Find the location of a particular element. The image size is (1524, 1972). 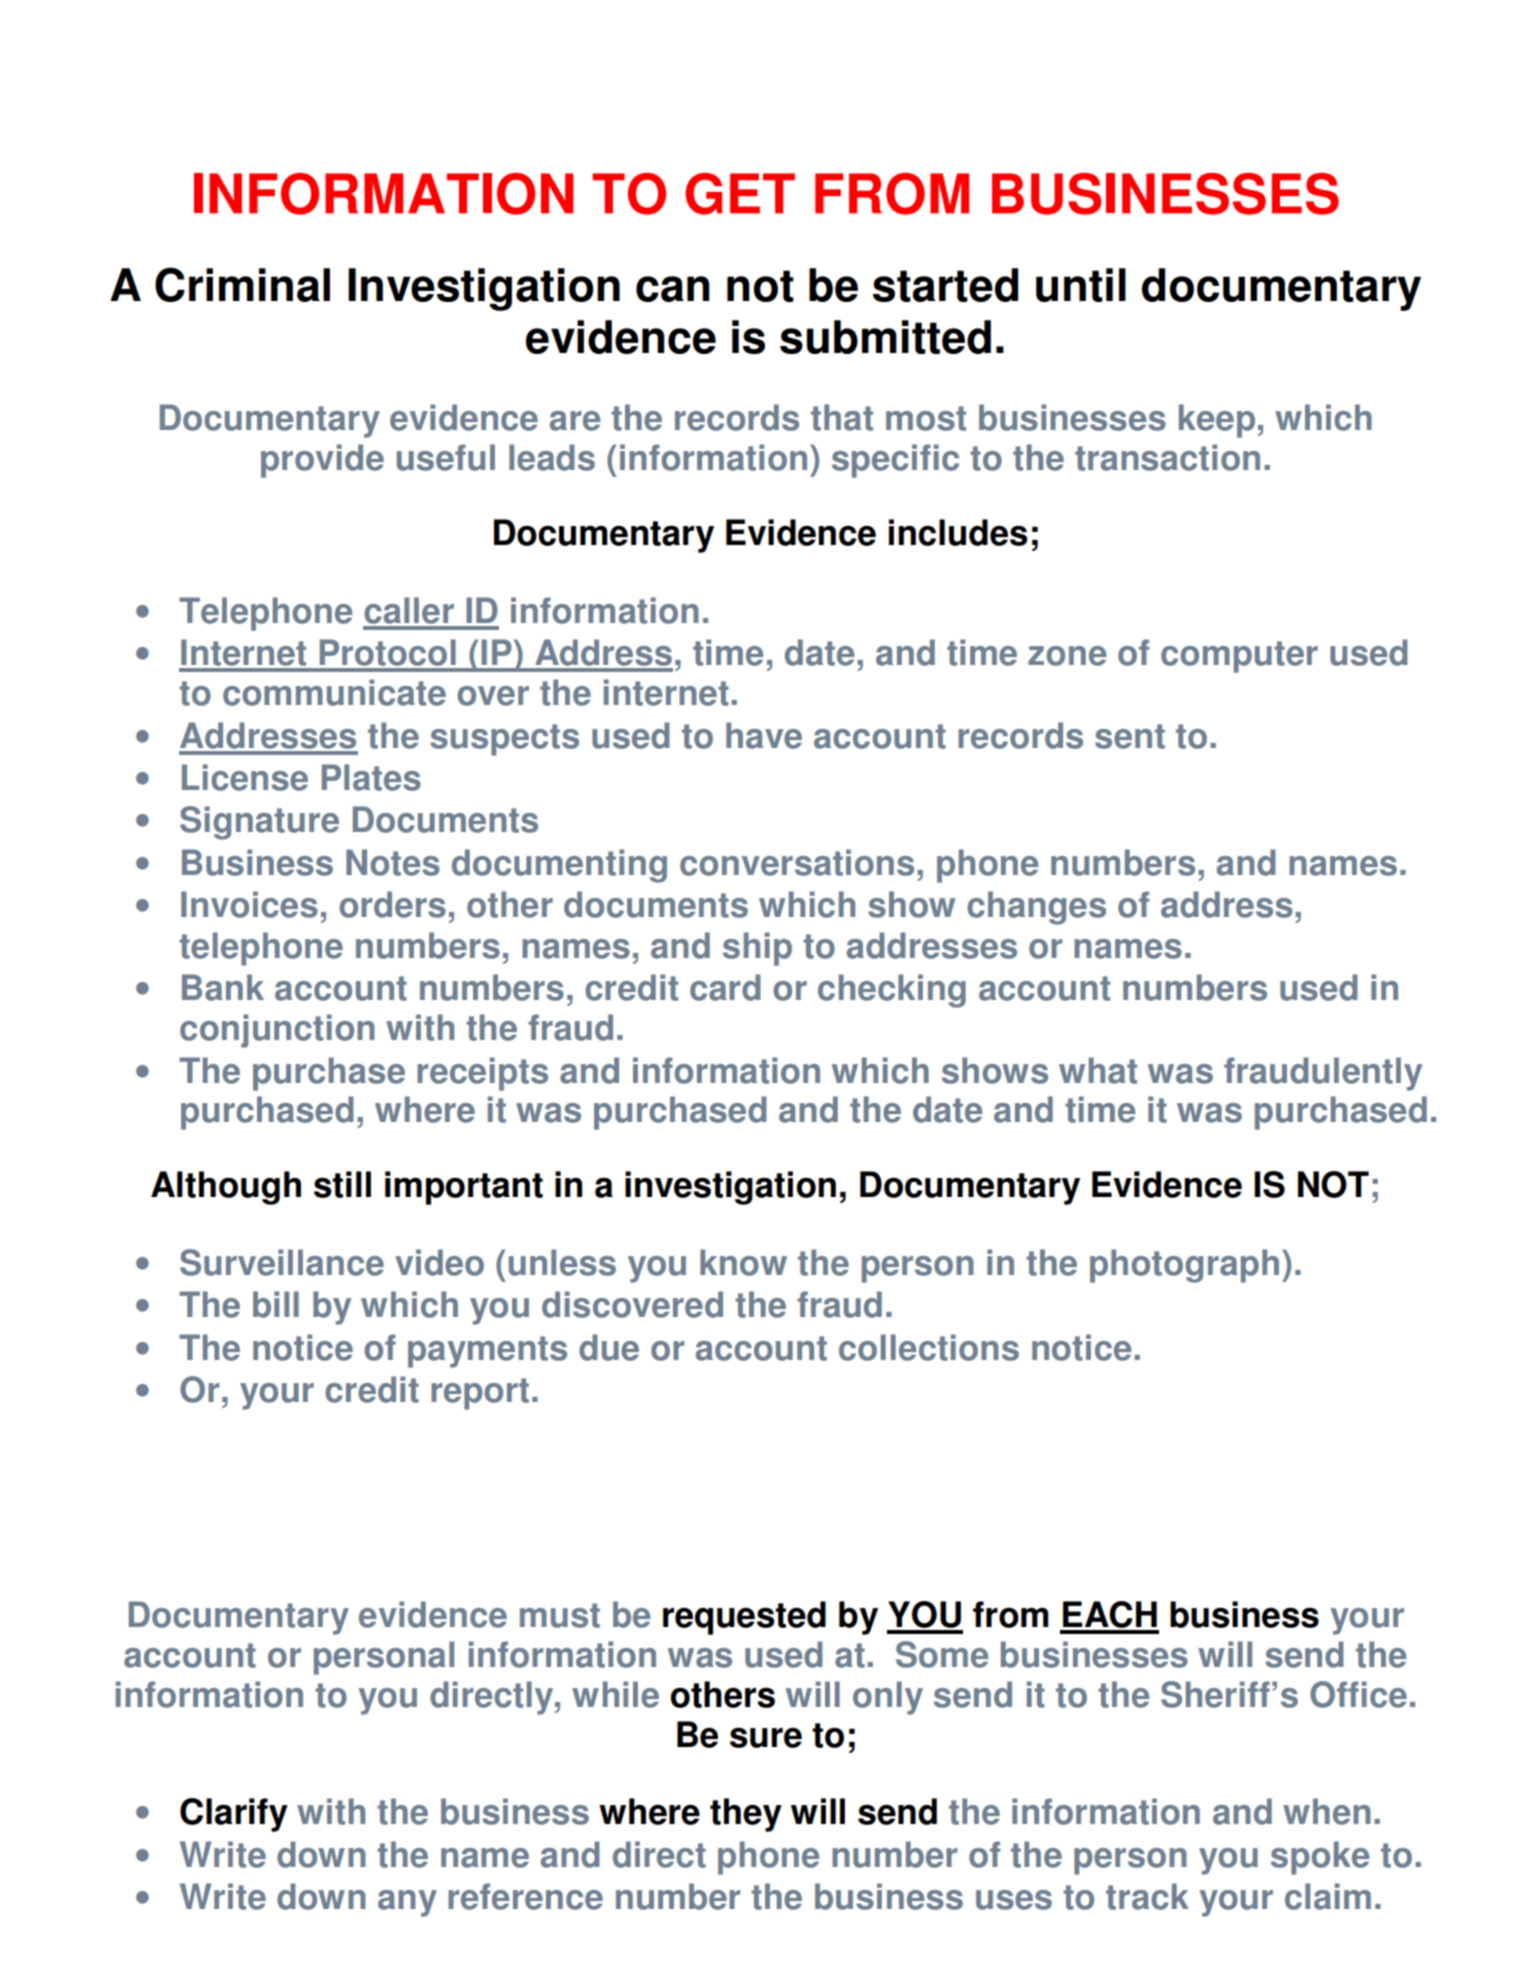

track is located at coordinates (1147, 1896).
